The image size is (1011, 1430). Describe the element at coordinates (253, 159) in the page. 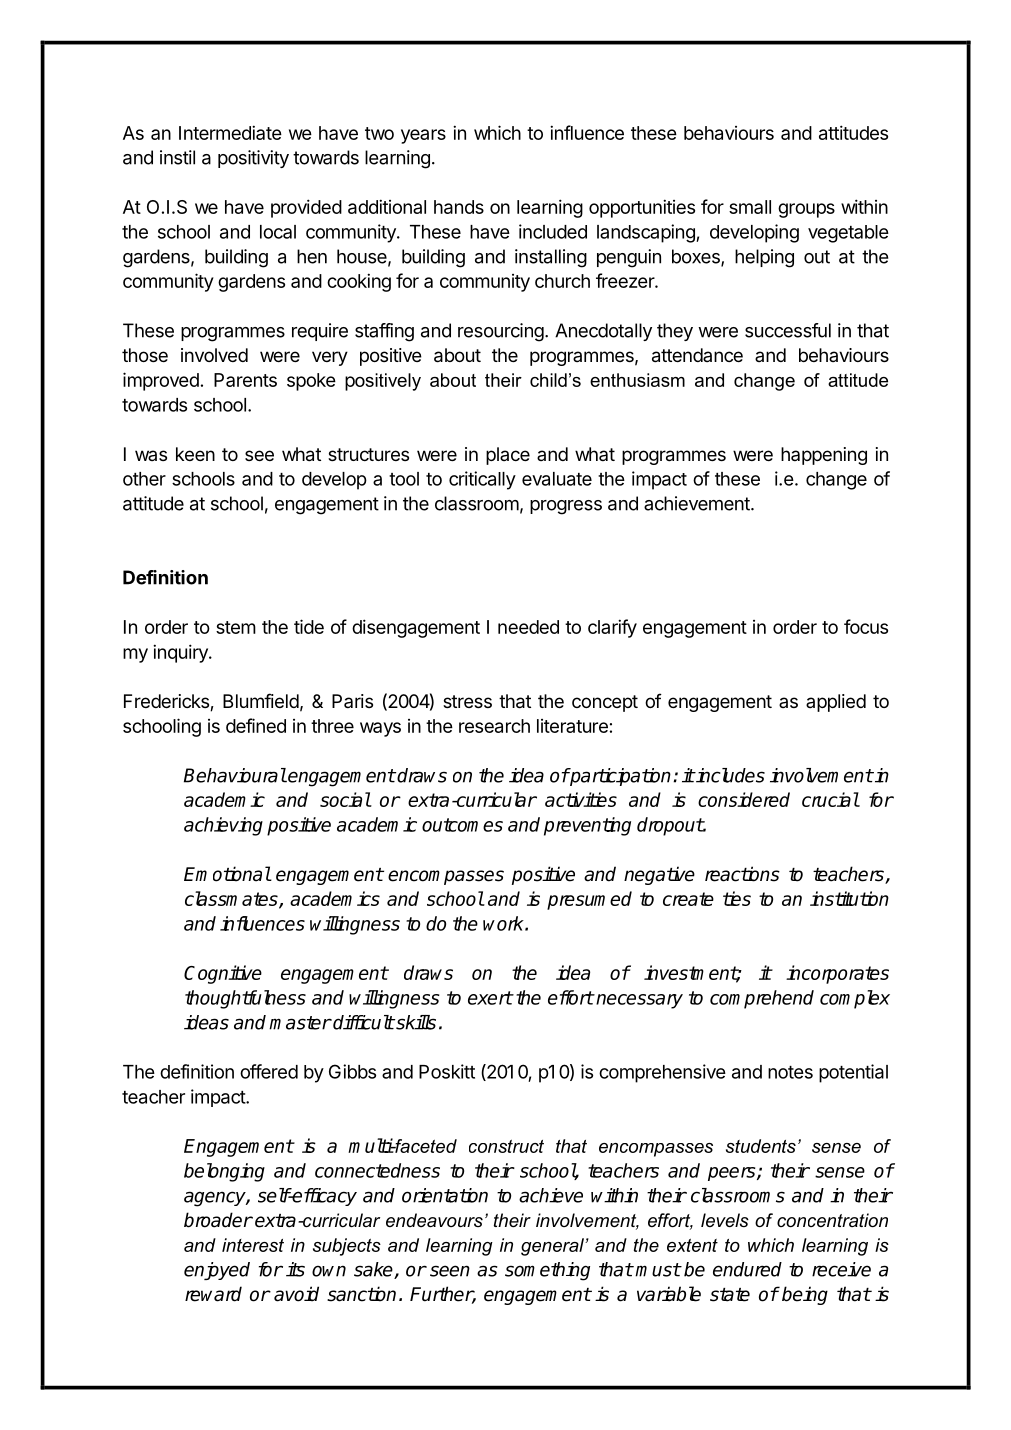

I see `positivity` at that location.
